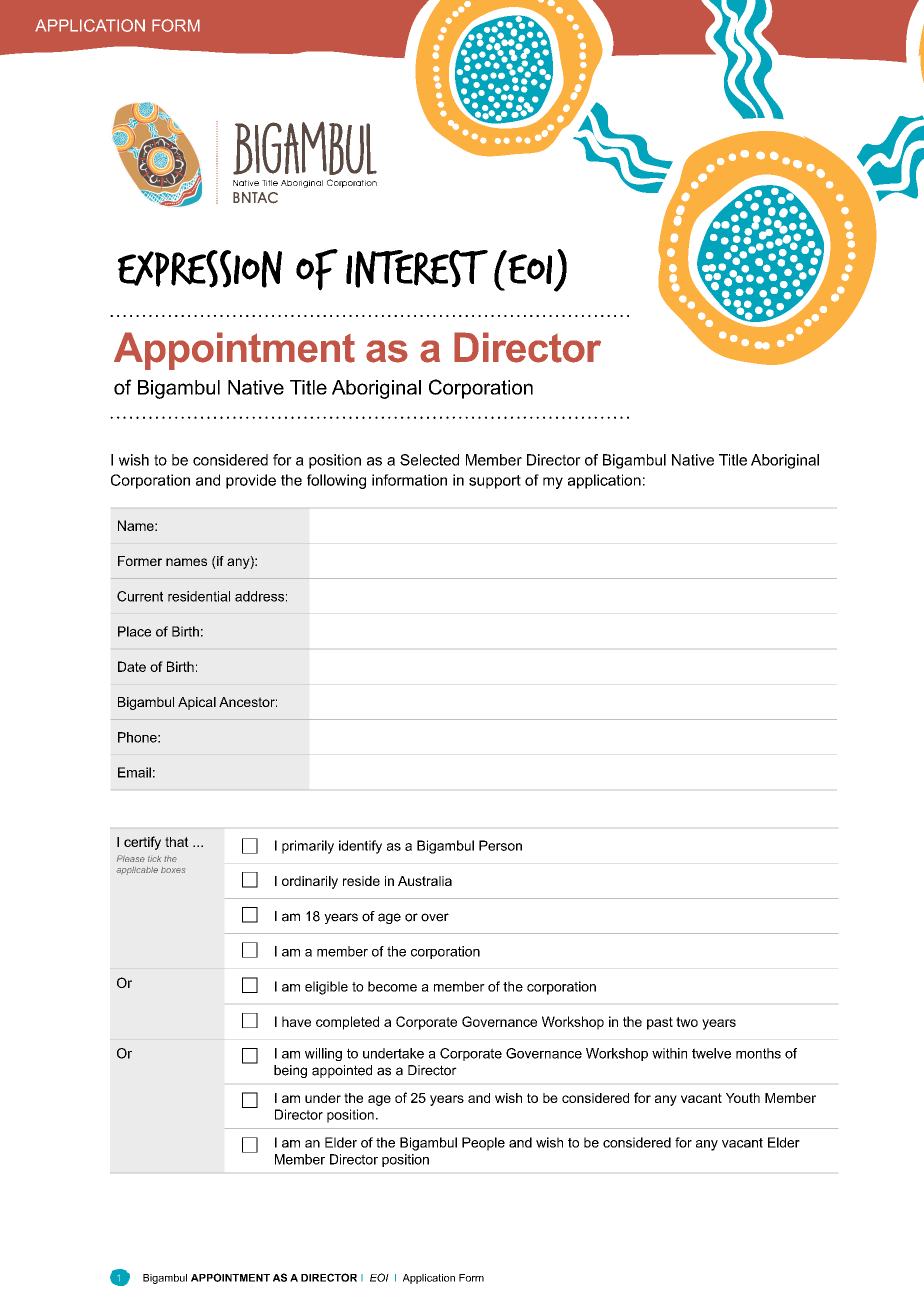  Describe the element at coordinates (687, 1022) in the page. I see `two` at that location.
